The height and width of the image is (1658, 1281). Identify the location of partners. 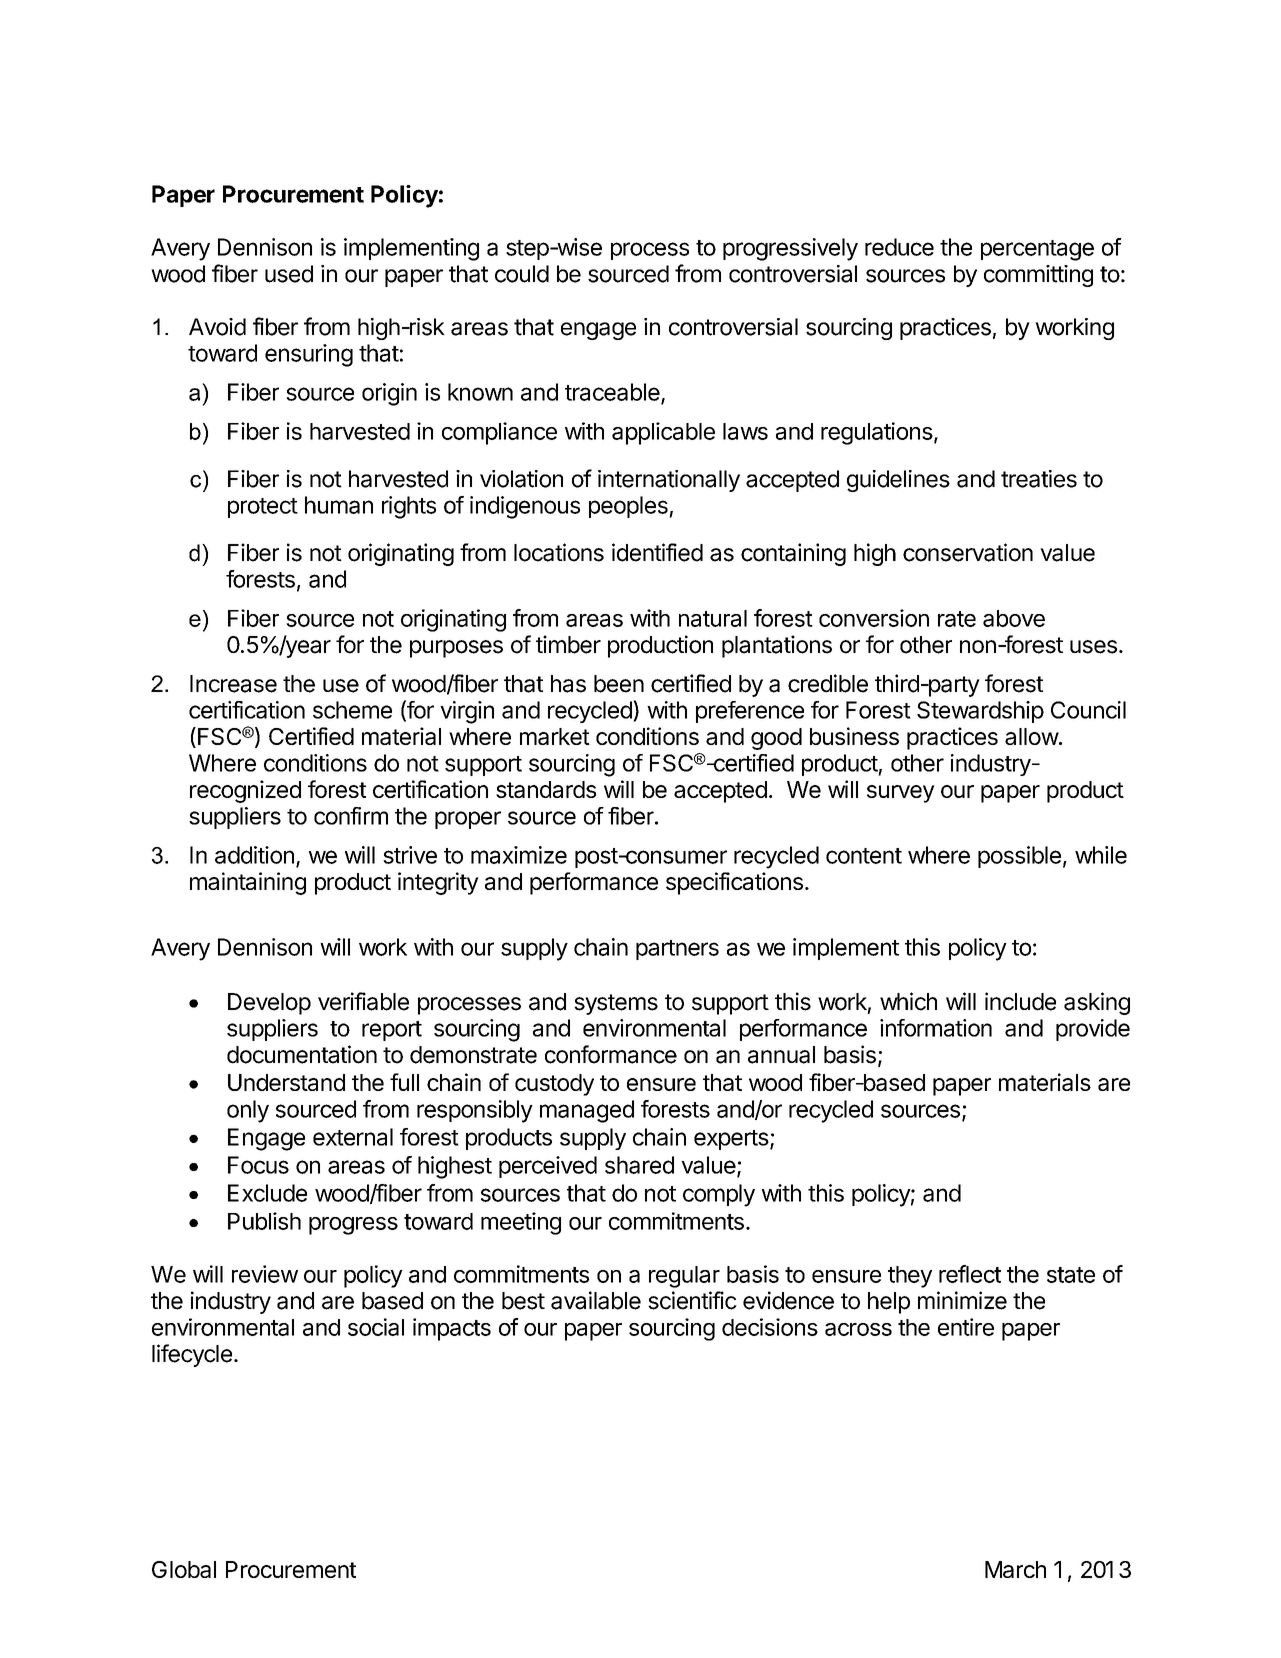
(677, 950).
